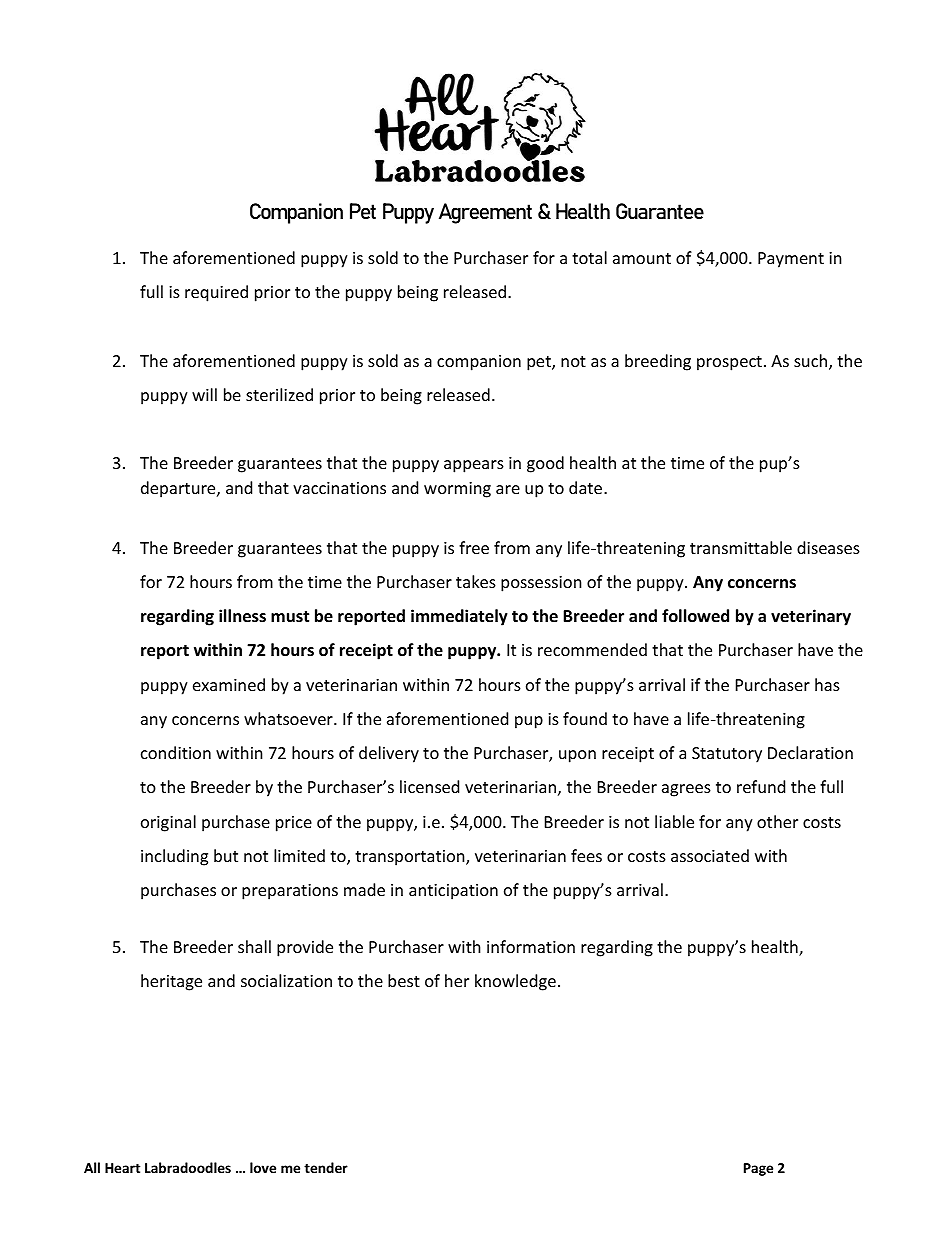 The width and height of the screenshot is (952, 1233). Describe the element at coordinates (459, 617) in the screenshot. I see `immediately` at that location.
